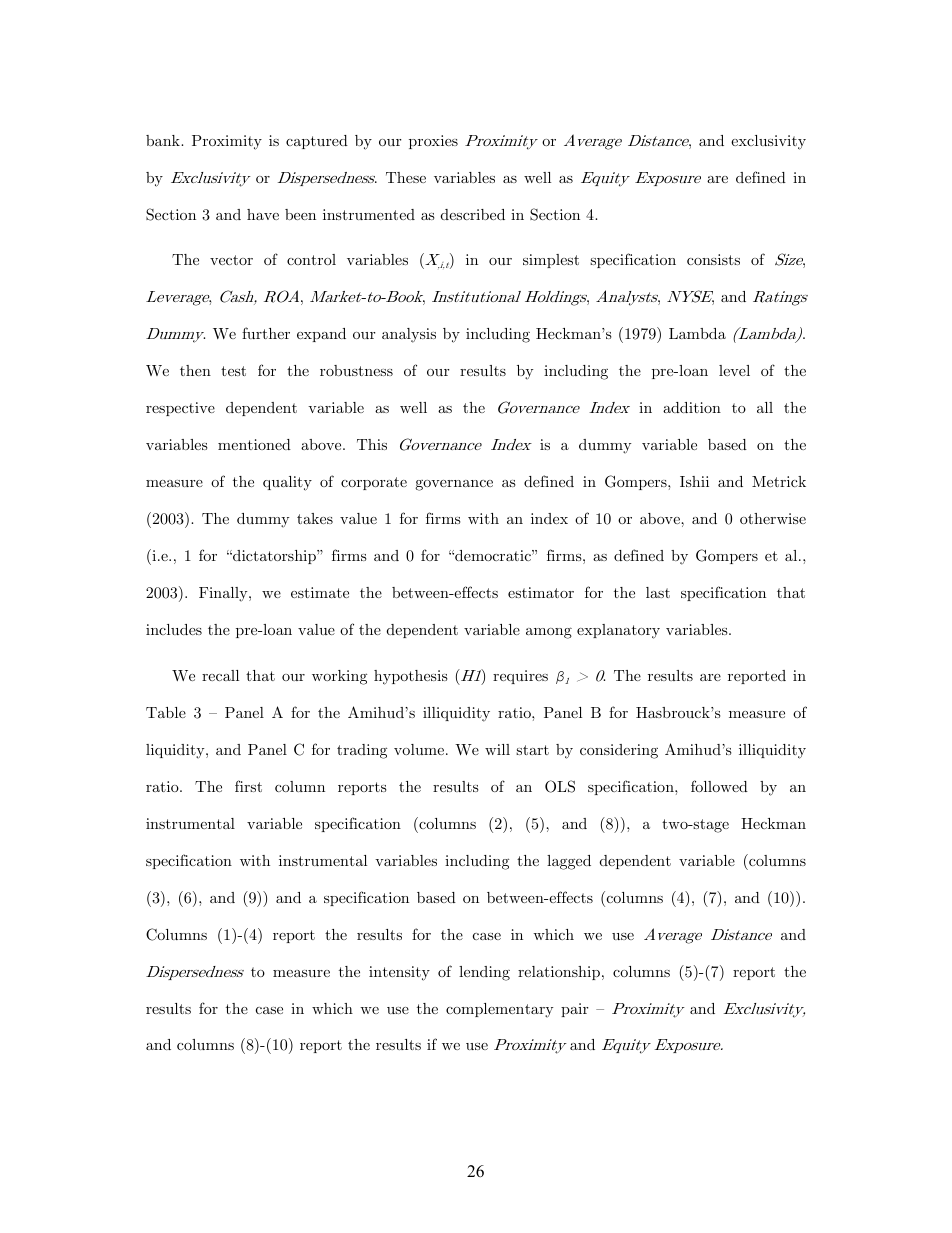 The image size is (952, 1233). What do you see at coordinates (713, 259) in the image?
I see `consists` at bounding box center [713, 259].
